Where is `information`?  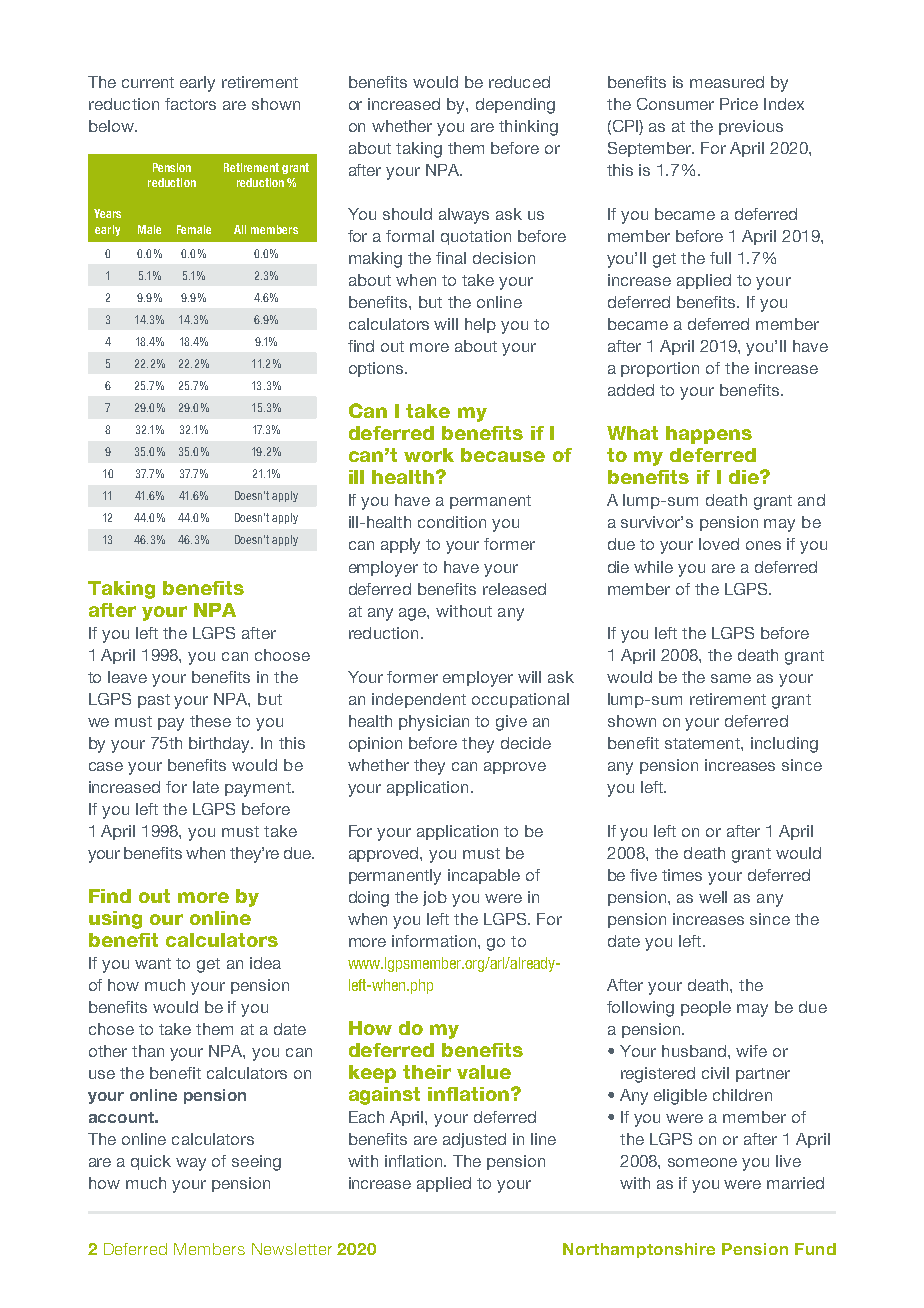
information is located at coordinates (435, 941).
